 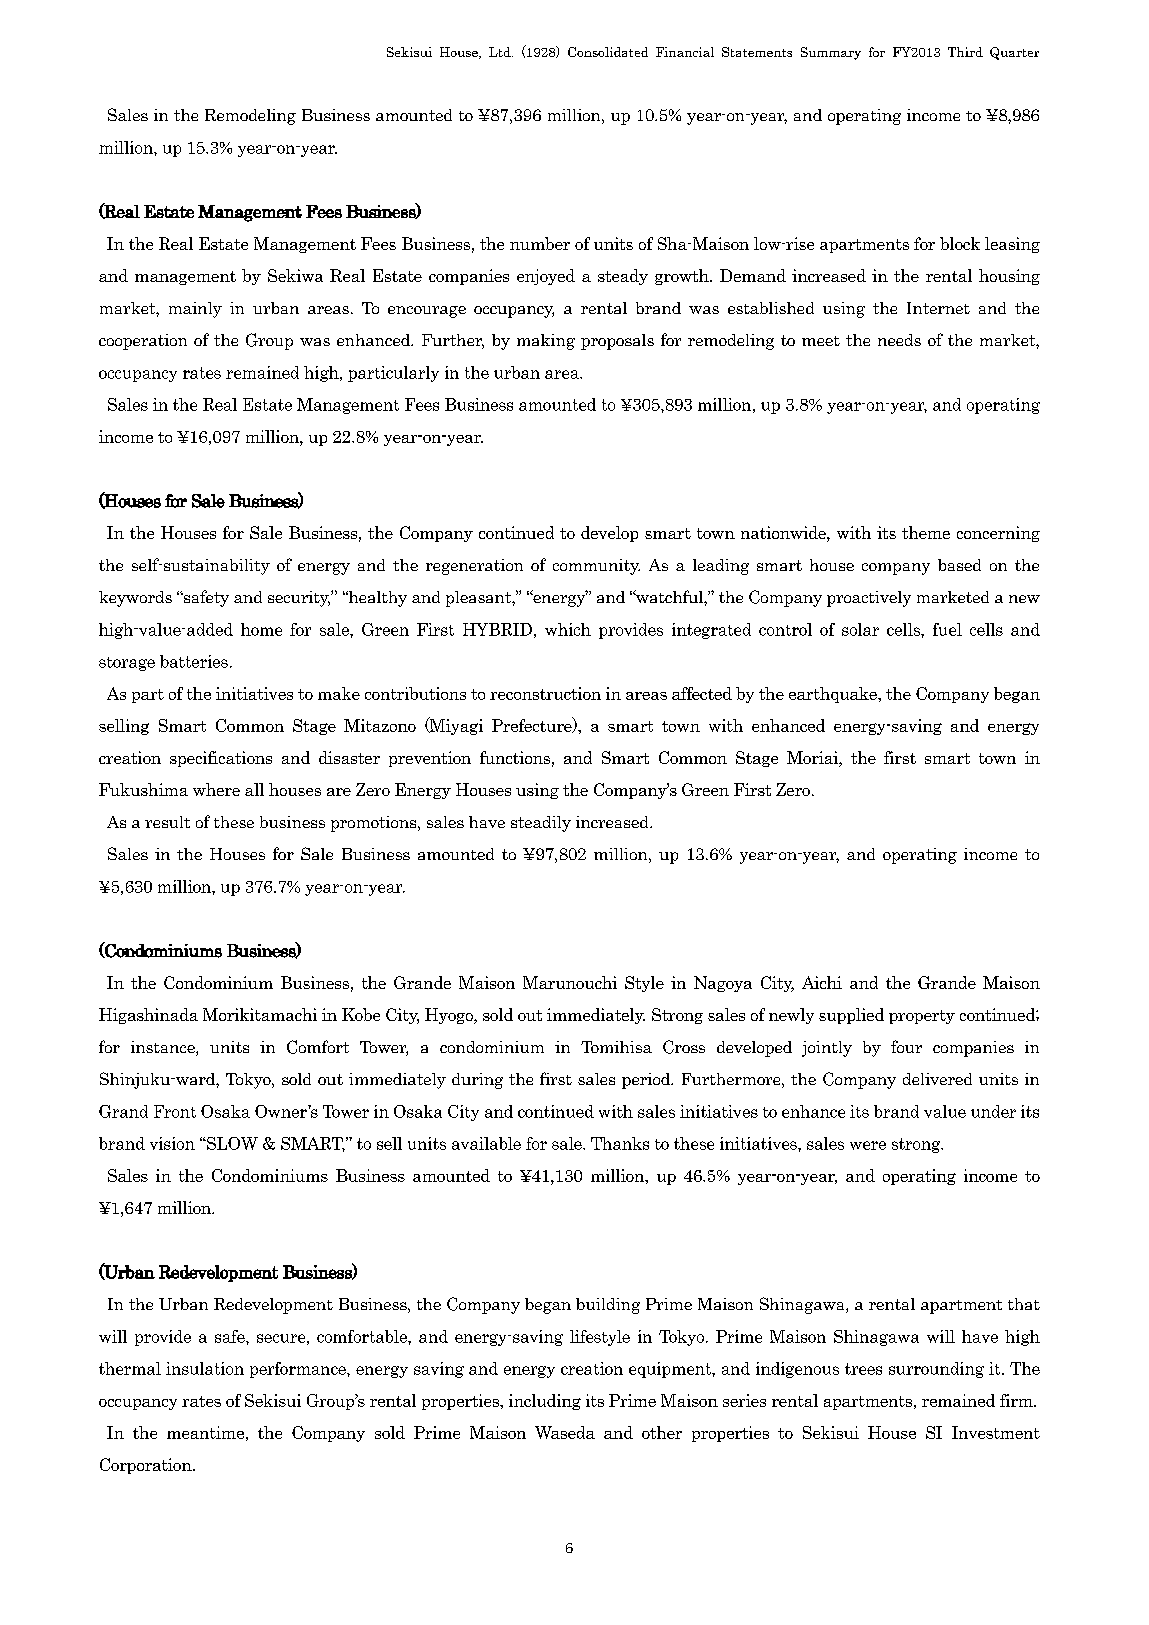 What do you see at coordinates (205, 1368) in the screenshot?
I see `insulation` at bounding box center [205, 1368].
